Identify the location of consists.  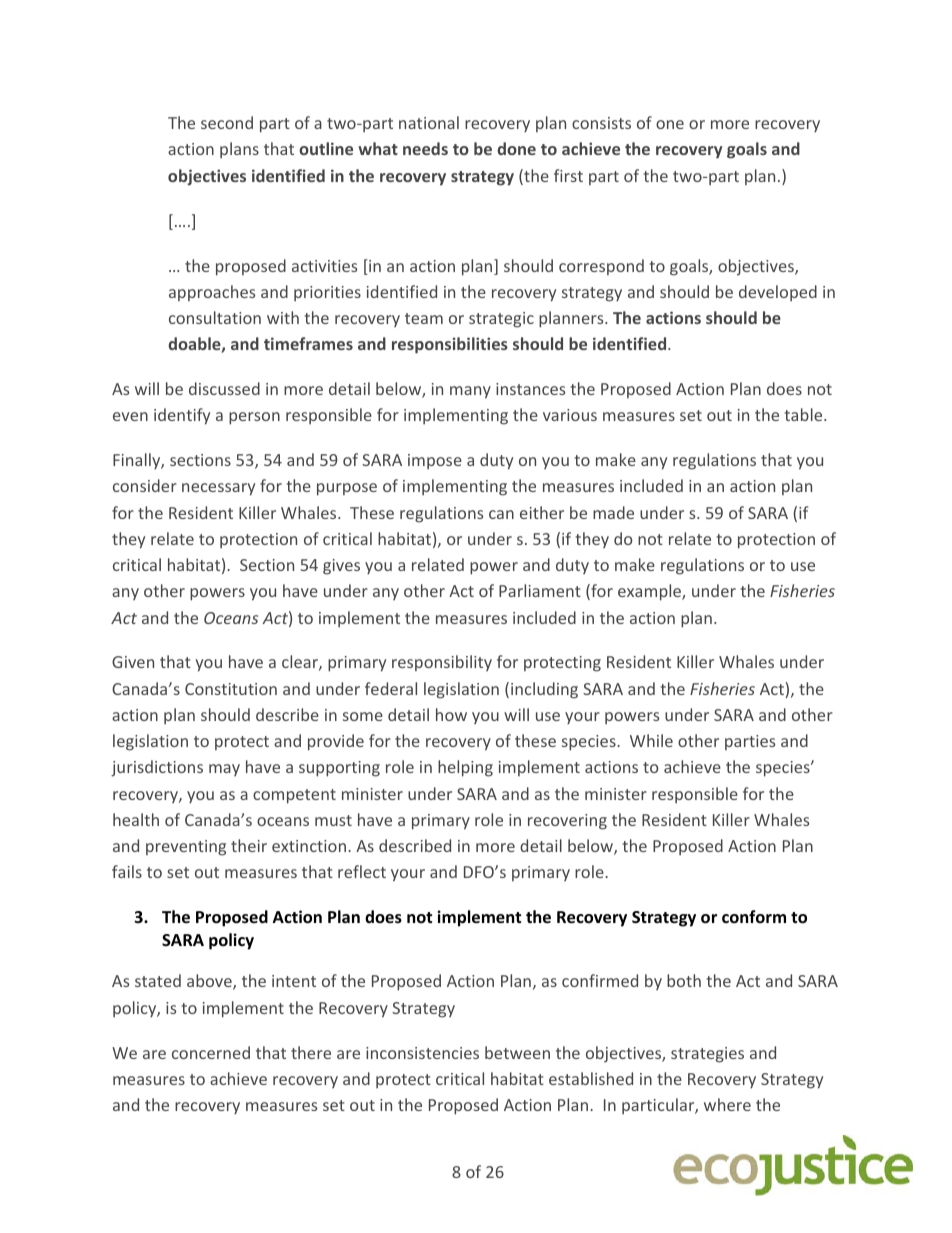
(601, 123).
